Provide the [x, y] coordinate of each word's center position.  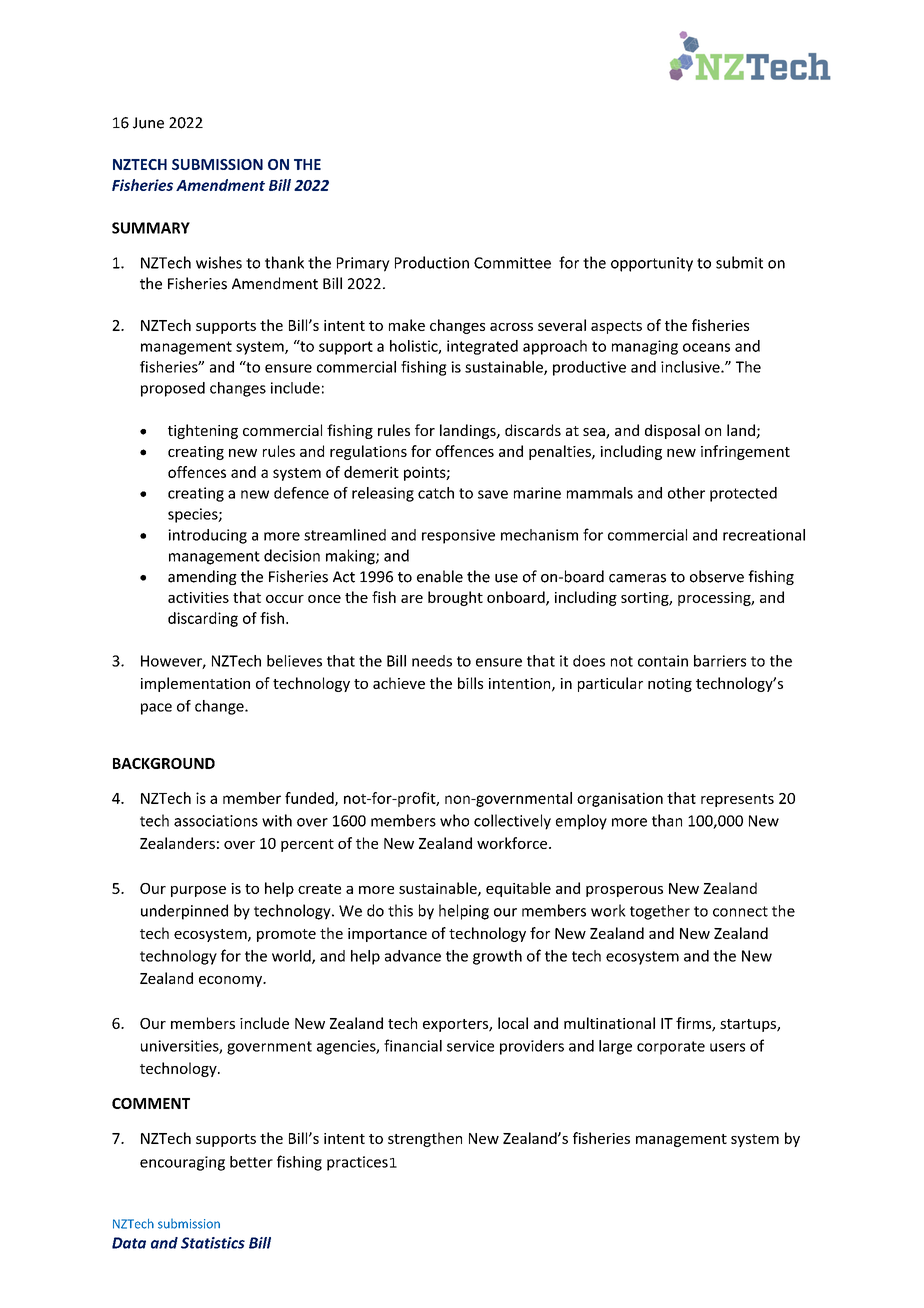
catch [436, 493]
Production [432, 262]
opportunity [652, 264]
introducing [207, 536]
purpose [198, 891]
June [148, 123]
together [660, 912]
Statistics [213, 1243]
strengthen [425, 1139]
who [454, 820]
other [686, 493]
